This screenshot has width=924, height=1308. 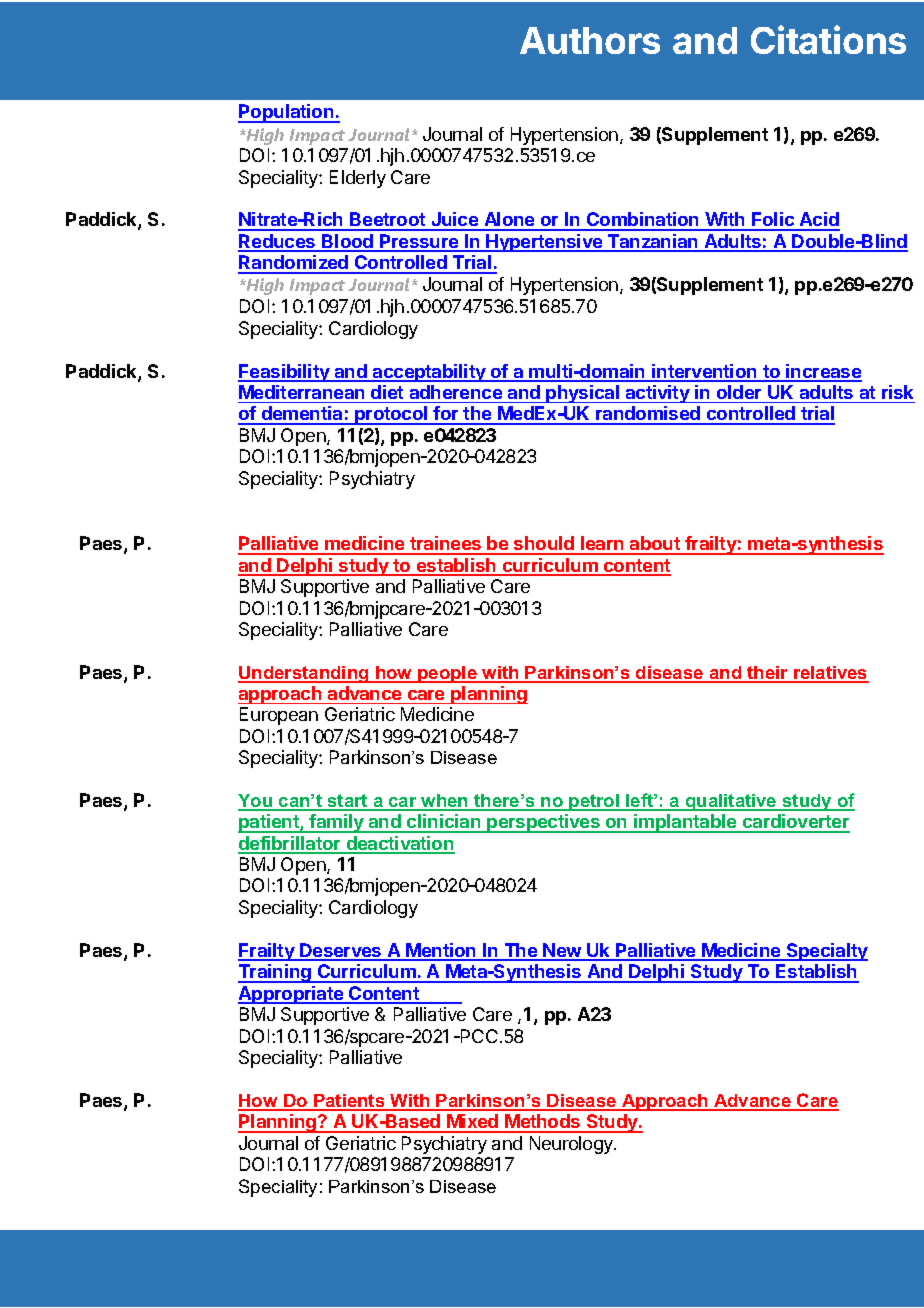 I want to click on relatives, so click(x=830, y=674).
